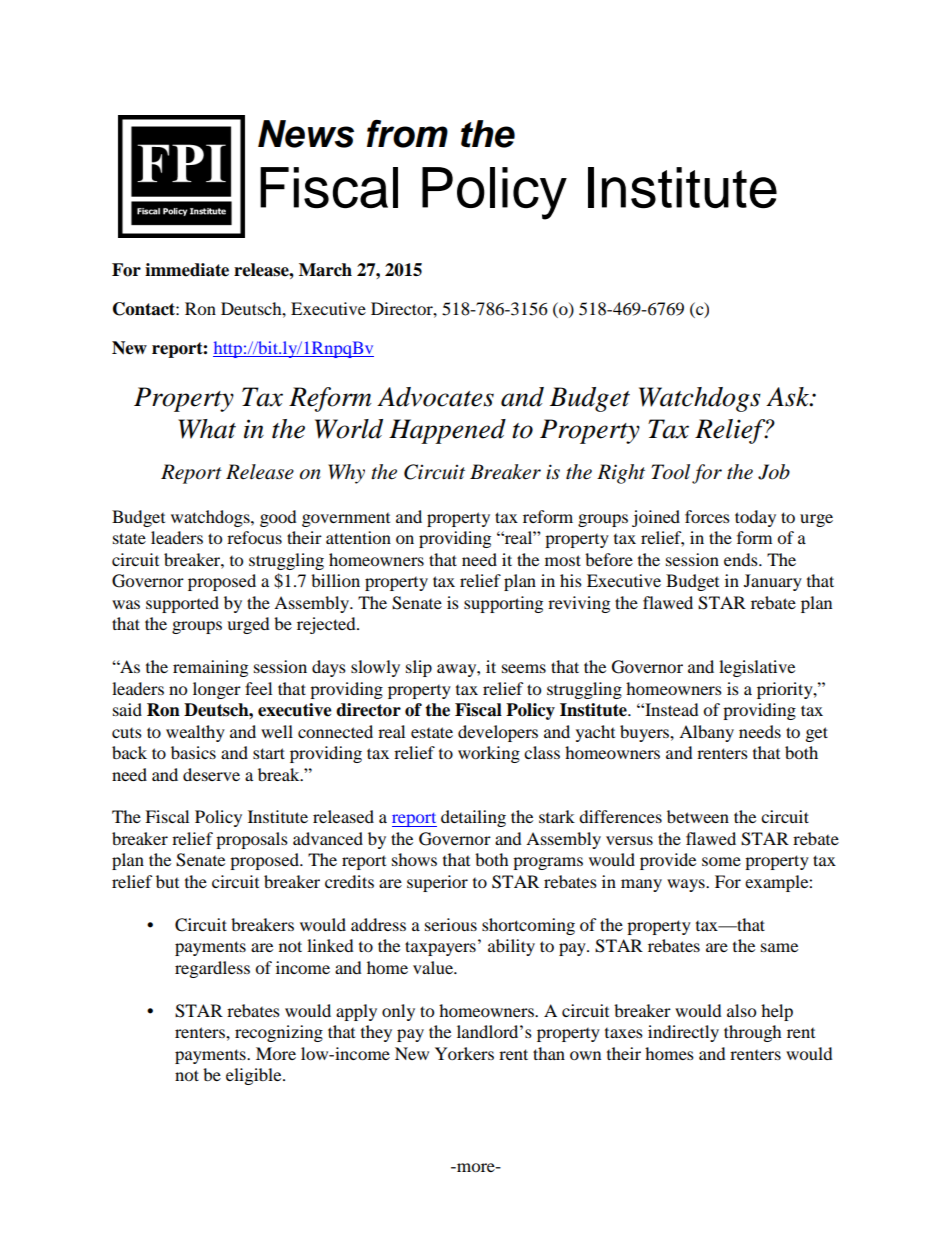 The image size is (952, 1233). Describe the element at coordinates (187, 270) in the image. I see `immediate` at that location.
